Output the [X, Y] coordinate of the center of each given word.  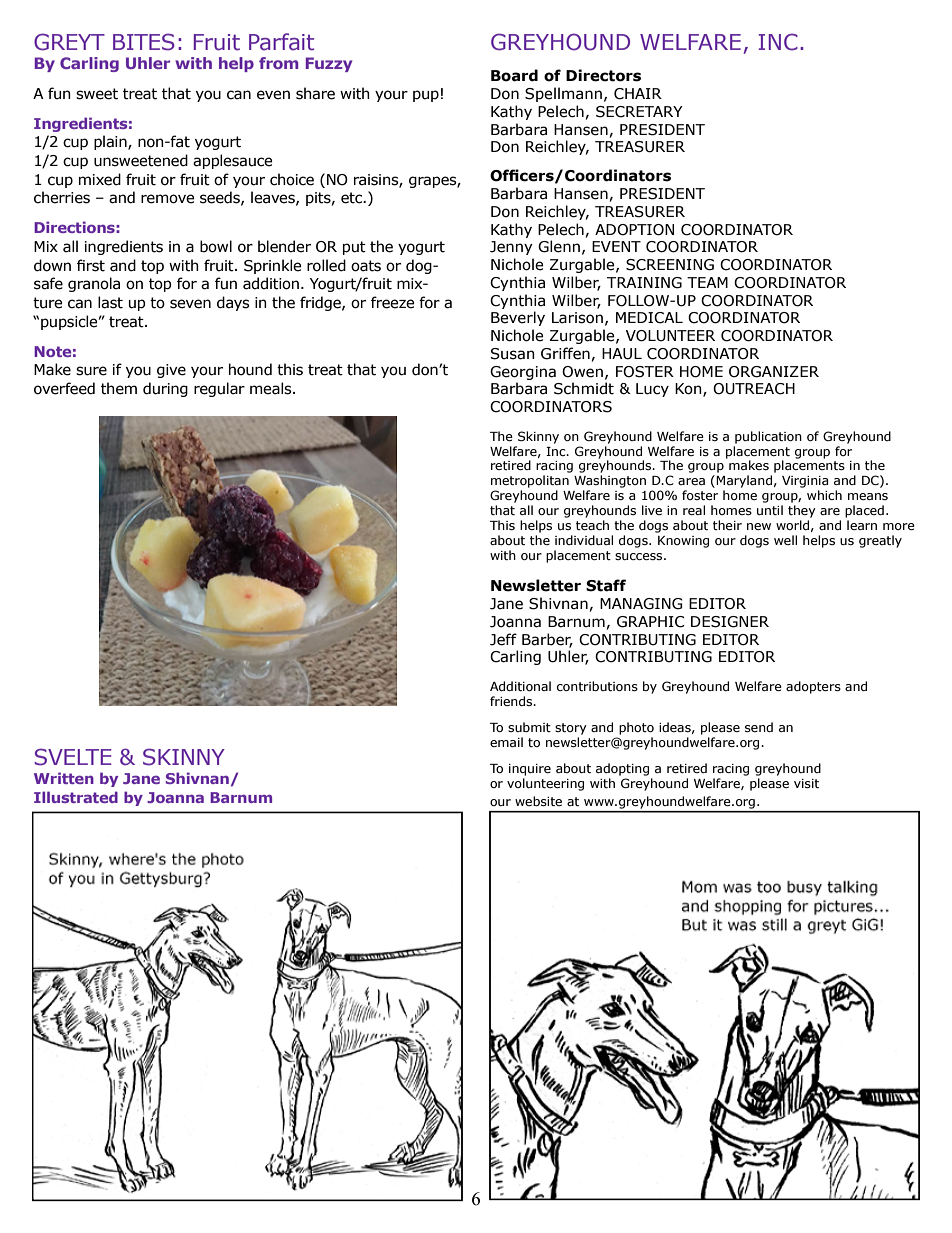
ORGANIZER [774, 372]
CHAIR [638, 94]
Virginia [805, 482]
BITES [144, 42]
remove [168, 199]
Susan [513, 354]
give [171, 371]
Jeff [503, 639]
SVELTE [72, 757]
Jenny [511, 248]
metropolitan [530, 481]
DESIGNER [730, 622]
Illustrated [76, 797]
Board [514, 75]
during [165, 389]
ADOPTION [634, 230]
